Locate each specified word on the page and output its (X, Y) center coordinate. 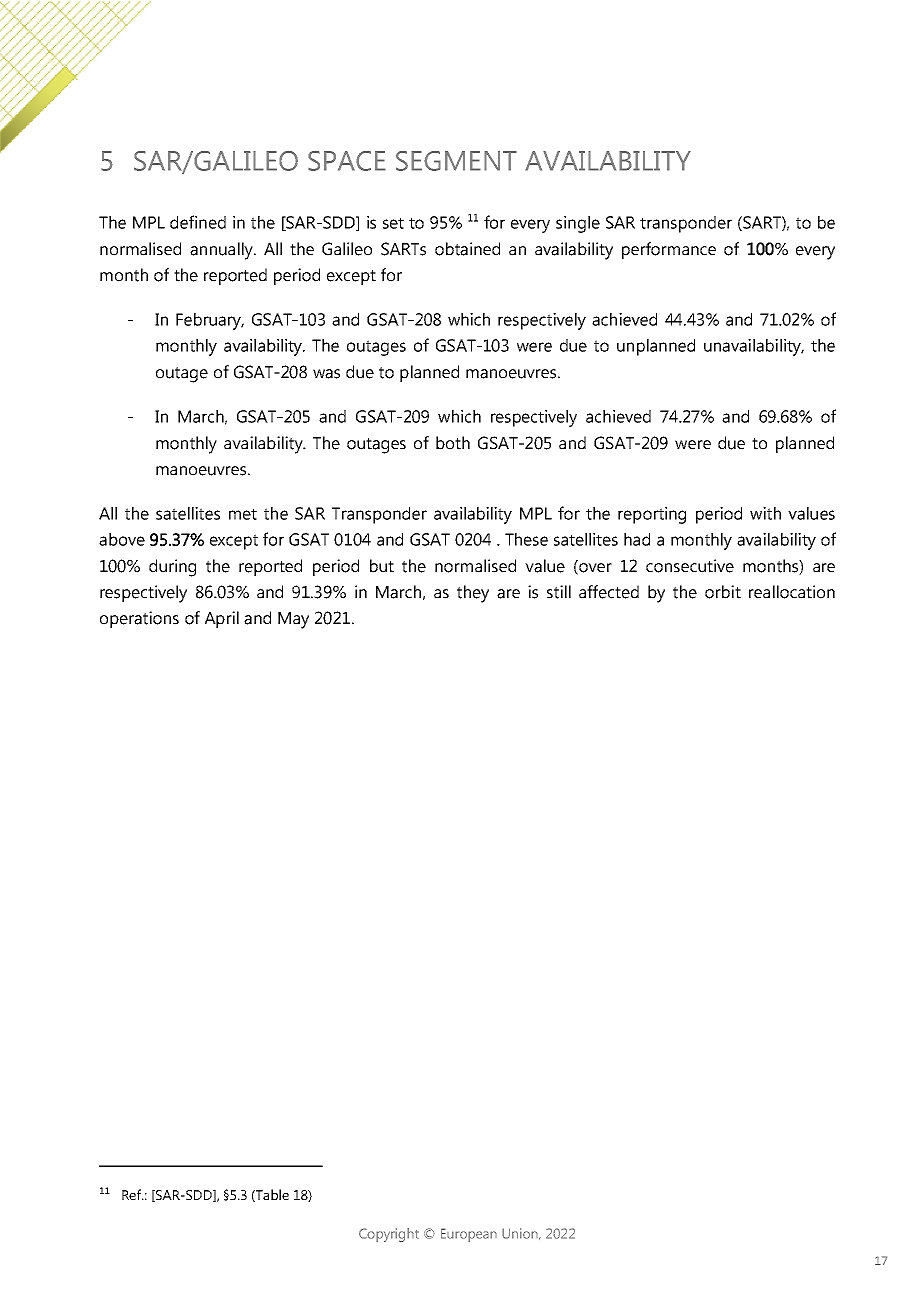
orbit (723, 592)
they (473, 594)
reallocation (792, 592)
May (293, 620)
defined (198, 222)
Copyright (389, 1235)
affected (609, 592)
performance (669, 250)
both (453, 443)
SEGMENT (456, 161)
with (765, 513)
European (469, 1235)
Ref (133, 1194)
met (243, 514)
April (222, 619)
